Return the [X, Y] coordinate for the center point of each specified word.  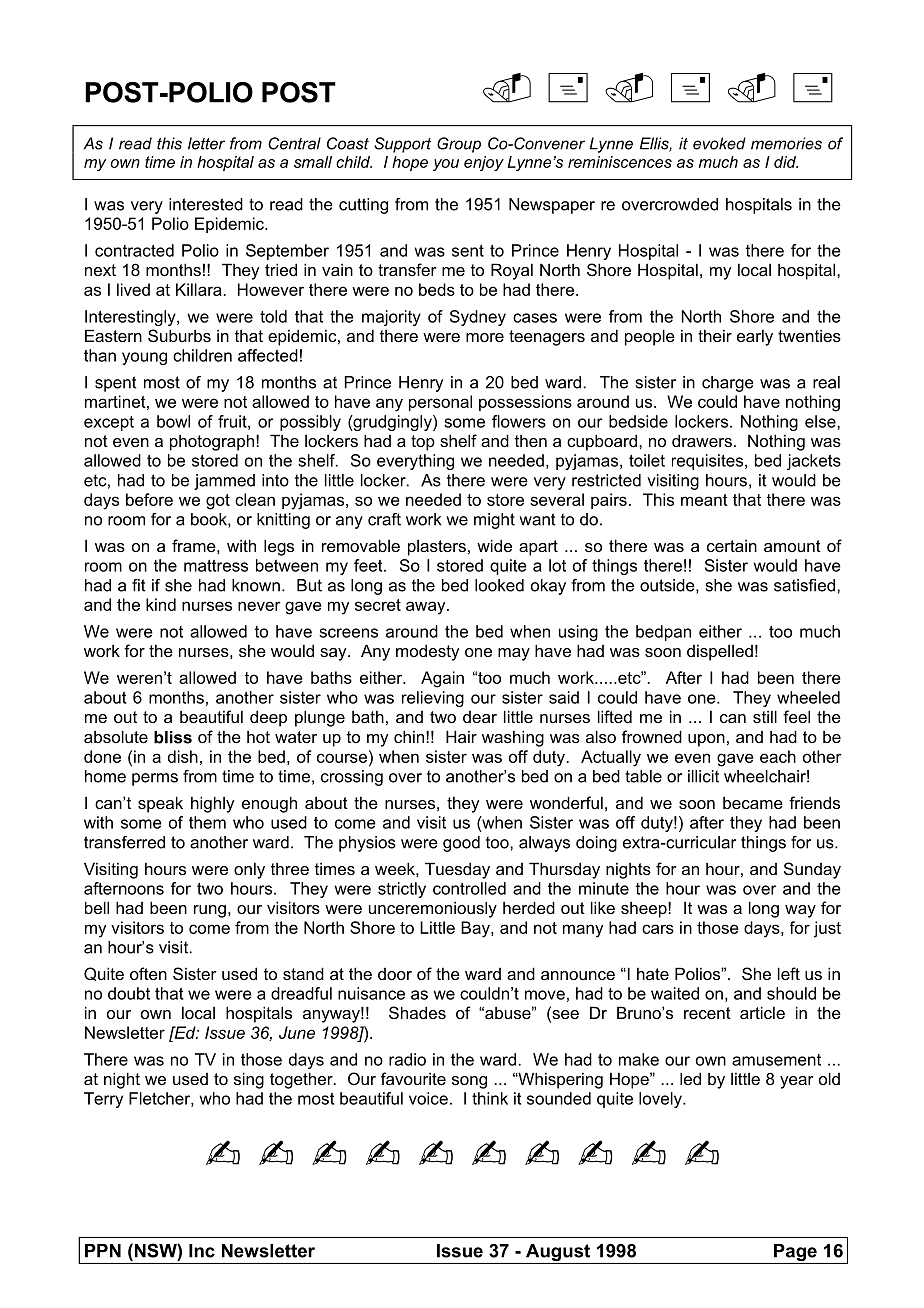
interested [206, 204]
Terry [103, 1100]
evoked [719, 143]
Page [795, 1254]
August [558, 1254]
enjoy [484, 163]
